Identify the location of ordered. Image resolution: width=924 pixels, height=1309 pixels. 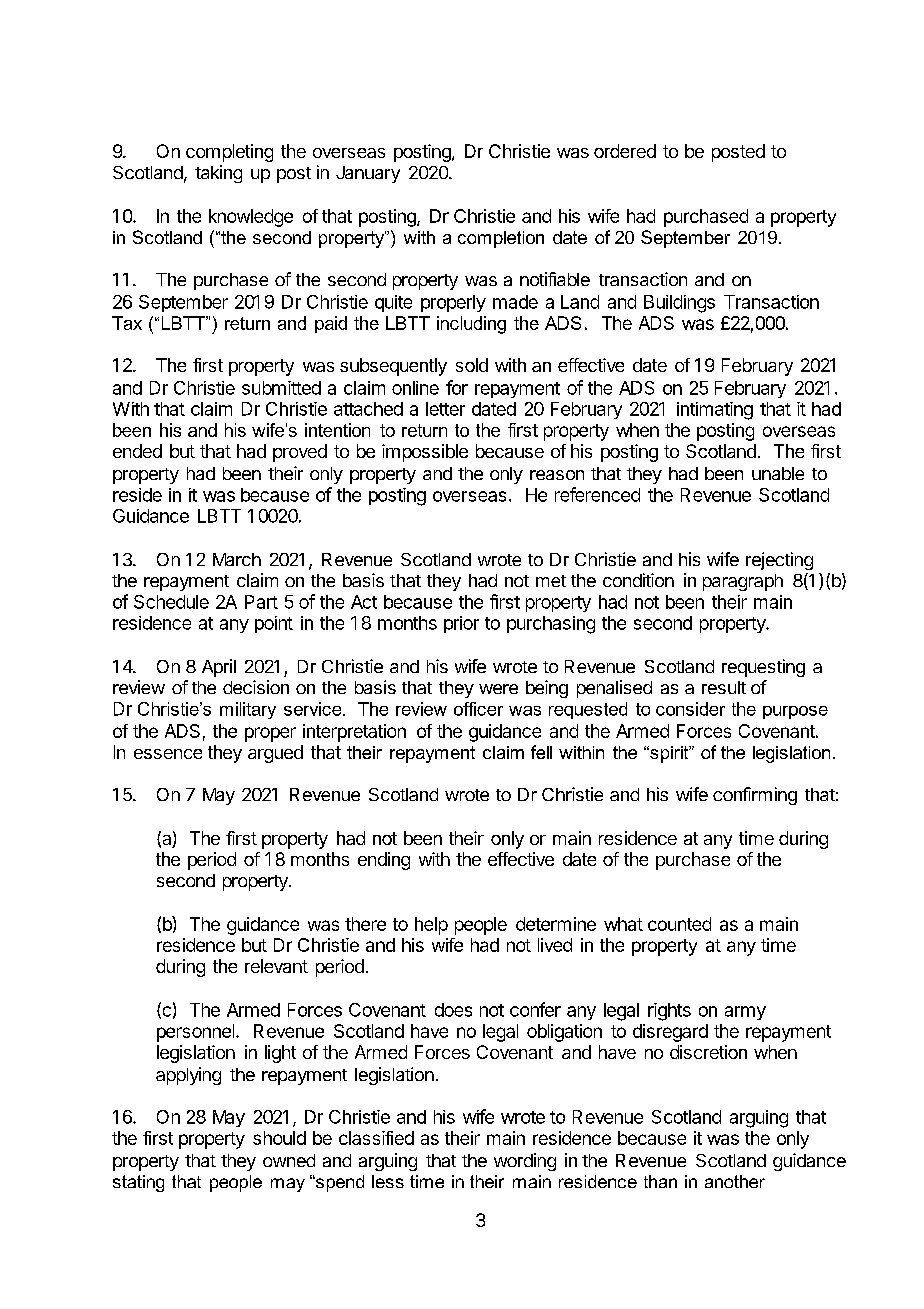
(625, 151).
